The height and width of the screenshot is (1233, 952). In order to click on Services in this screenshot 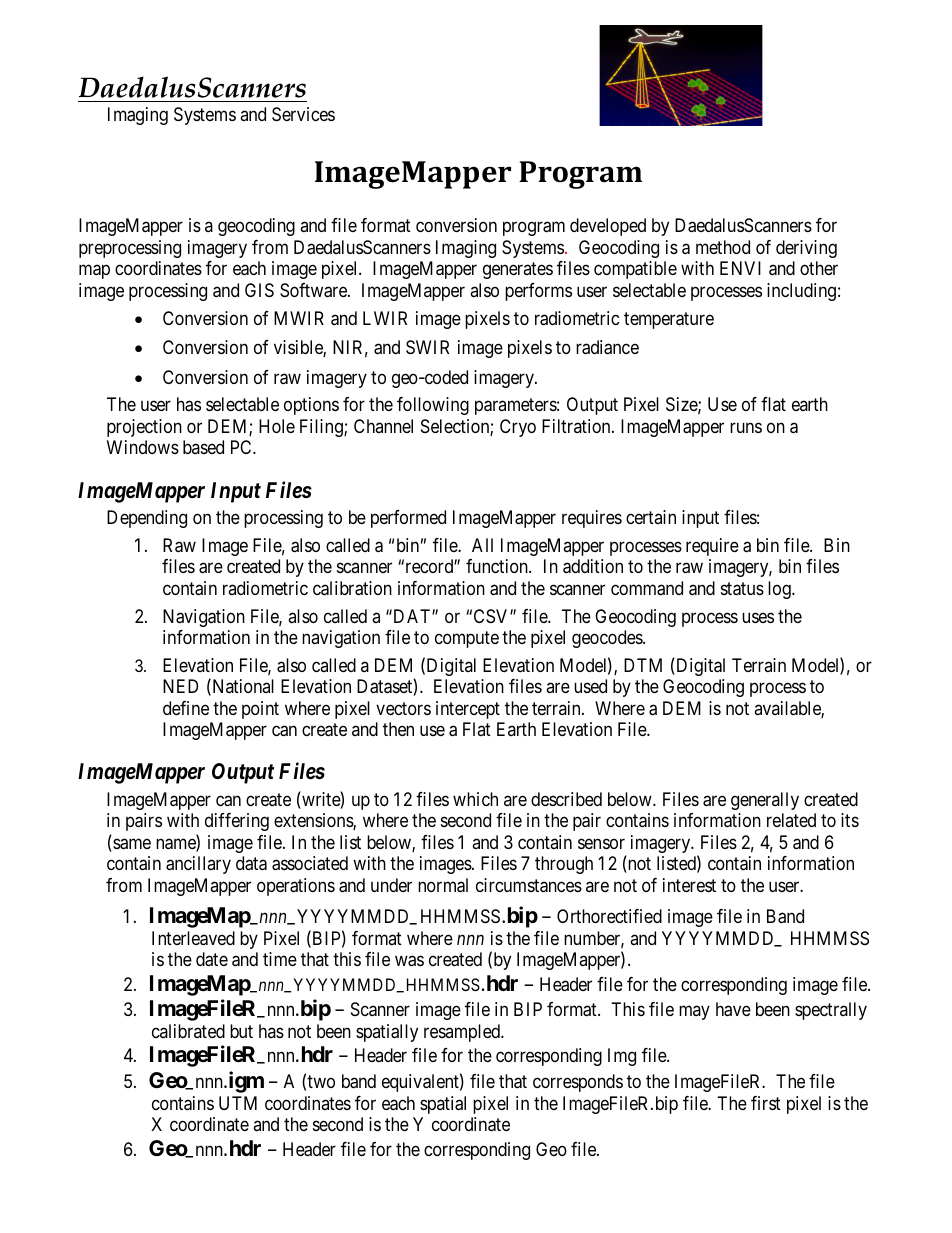, I will do `click(303, 114)`.
